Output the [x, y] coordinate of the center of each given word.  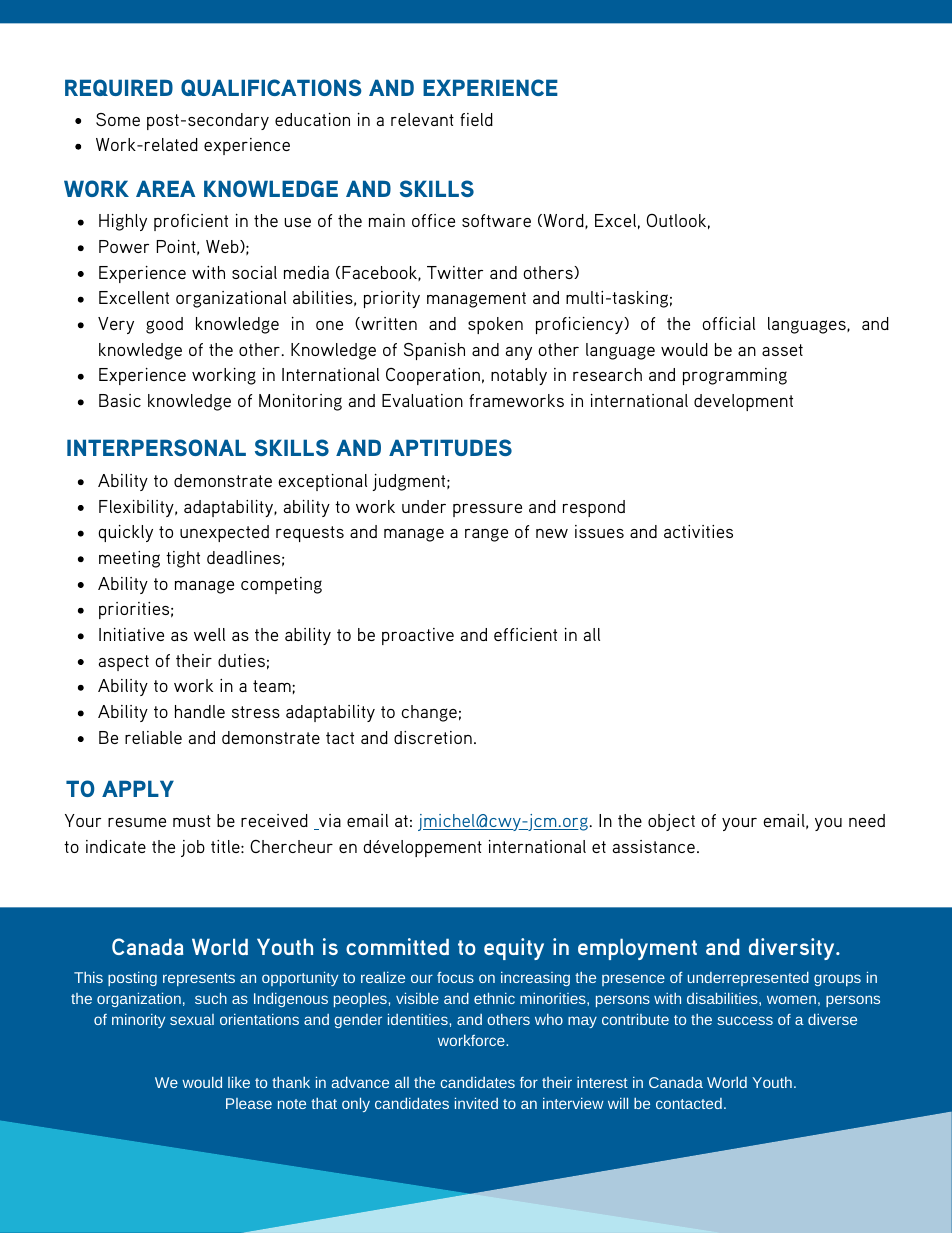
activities [698, 531]
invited [476, 1103]
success [745, 1020]
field [476, 119]
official [728, 323]
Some [118, 119]
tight [183, 559]
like [239, 1082]
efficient [525, 634]
